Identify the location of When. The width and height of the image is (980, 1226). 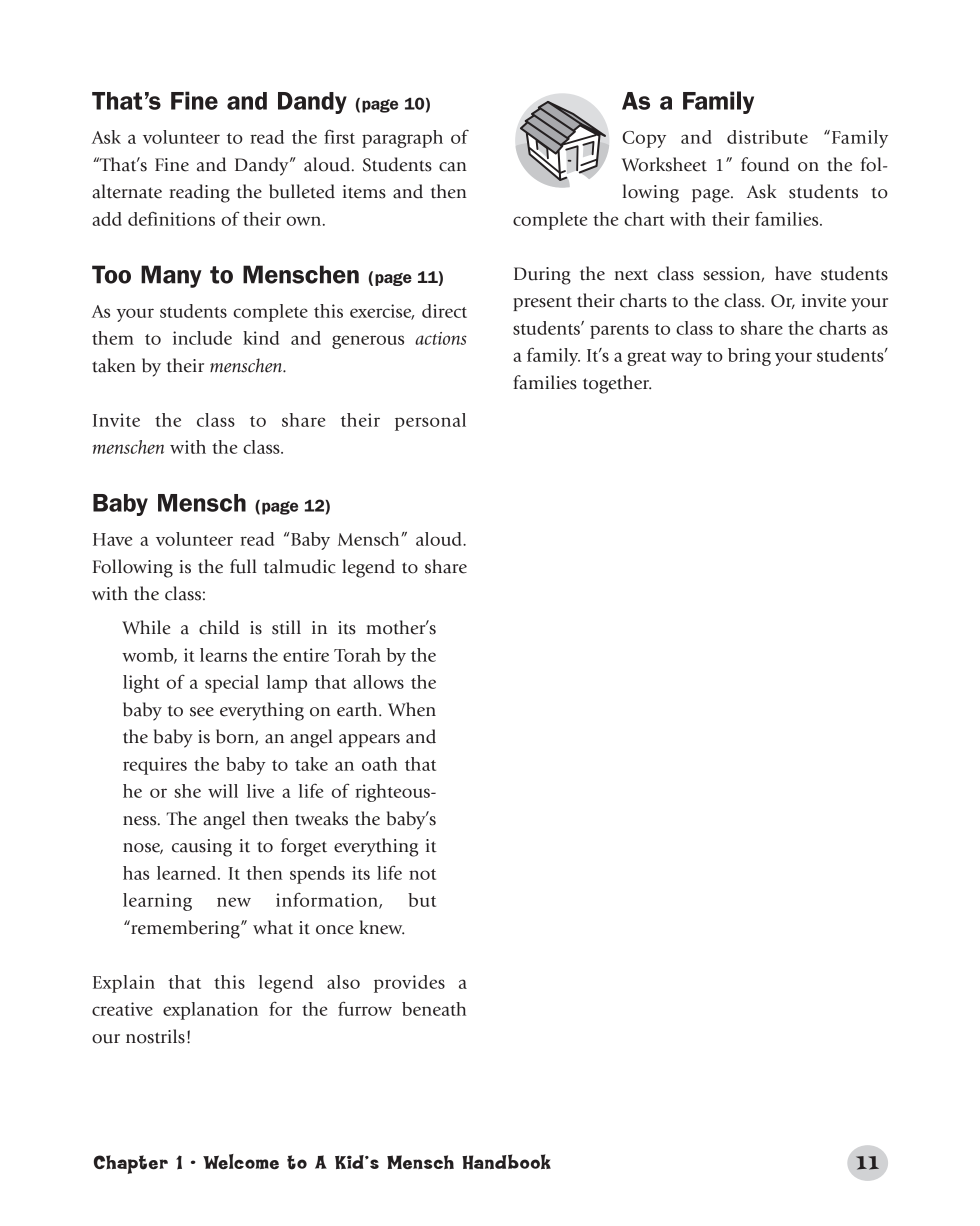
(412, 709).
